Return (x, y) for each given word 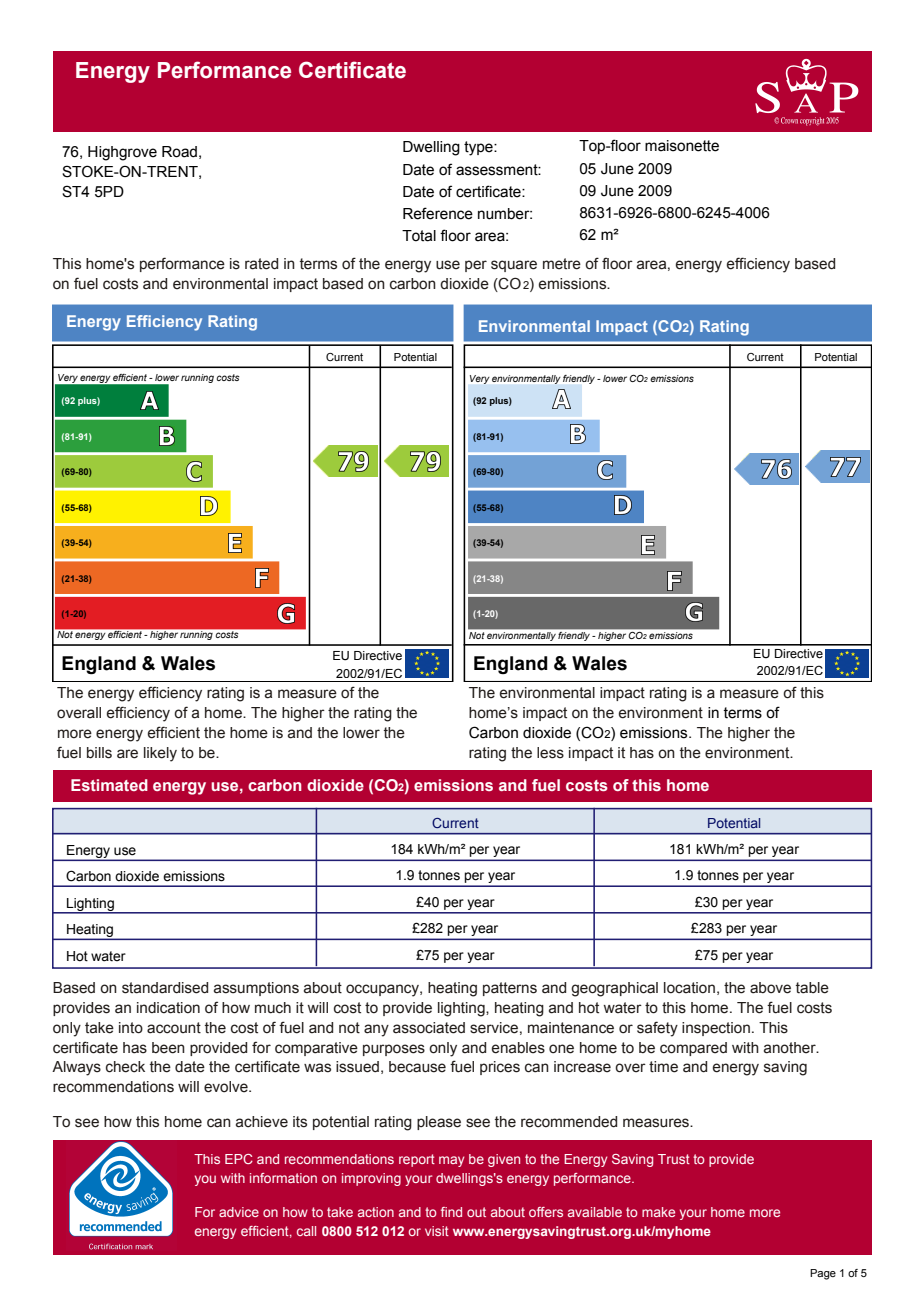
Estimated (109, 785)
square (514, 266)
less (550, 753)
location (689, 988)
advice (239, 1212)
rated (261, 264)
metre (562, 264)
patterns (510, 989)
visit (437, 1231)
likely (160, 754)
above (770, 988)
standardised (165, 988)
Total (419, 236)
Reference (438, 213)
